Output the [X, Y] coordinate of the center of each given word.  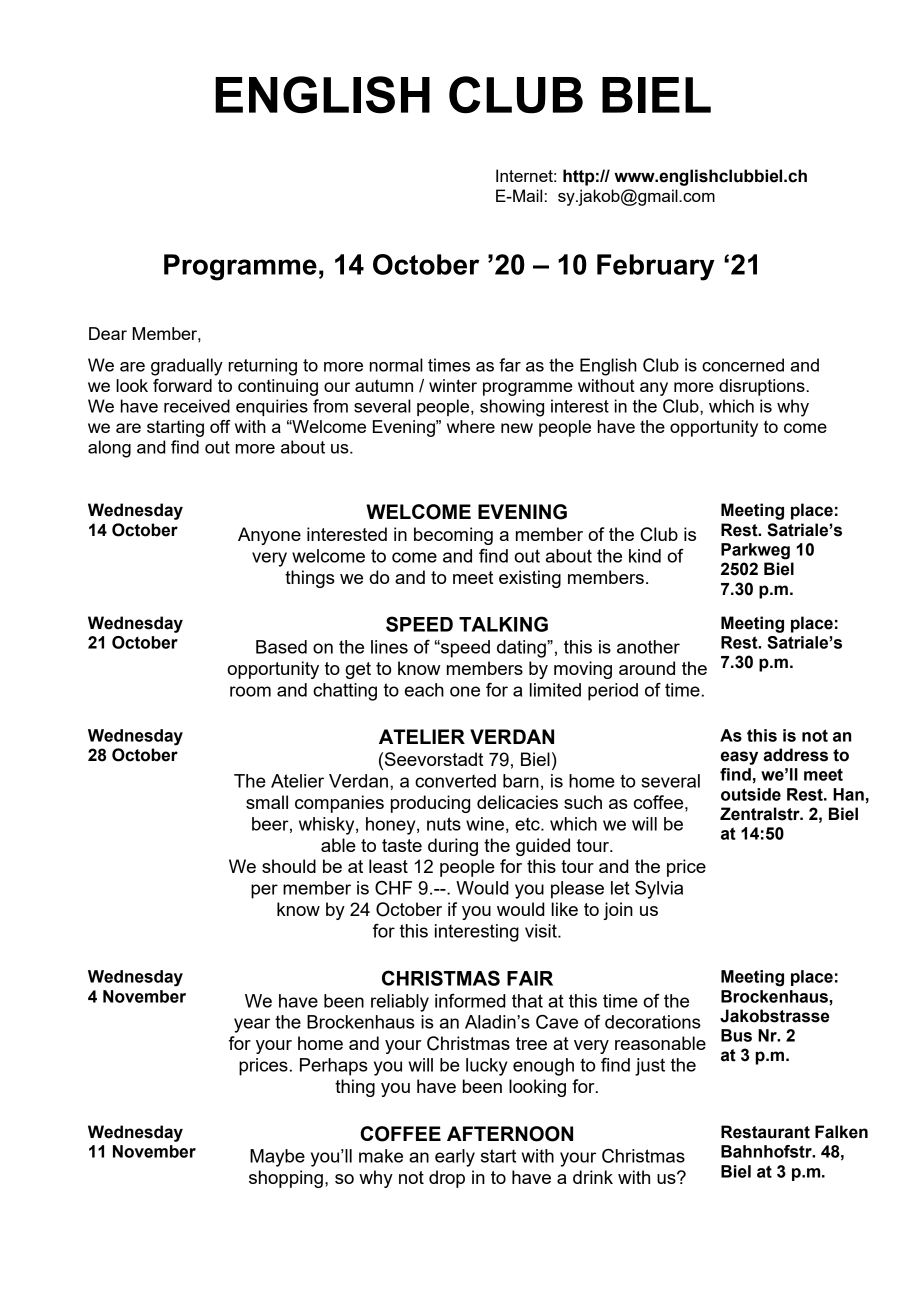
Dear [108, 333]
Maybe [277, 1158]
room [250, 691]
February [656, 267]
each [424, 690]
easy [739, 758]
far [510, 365]
